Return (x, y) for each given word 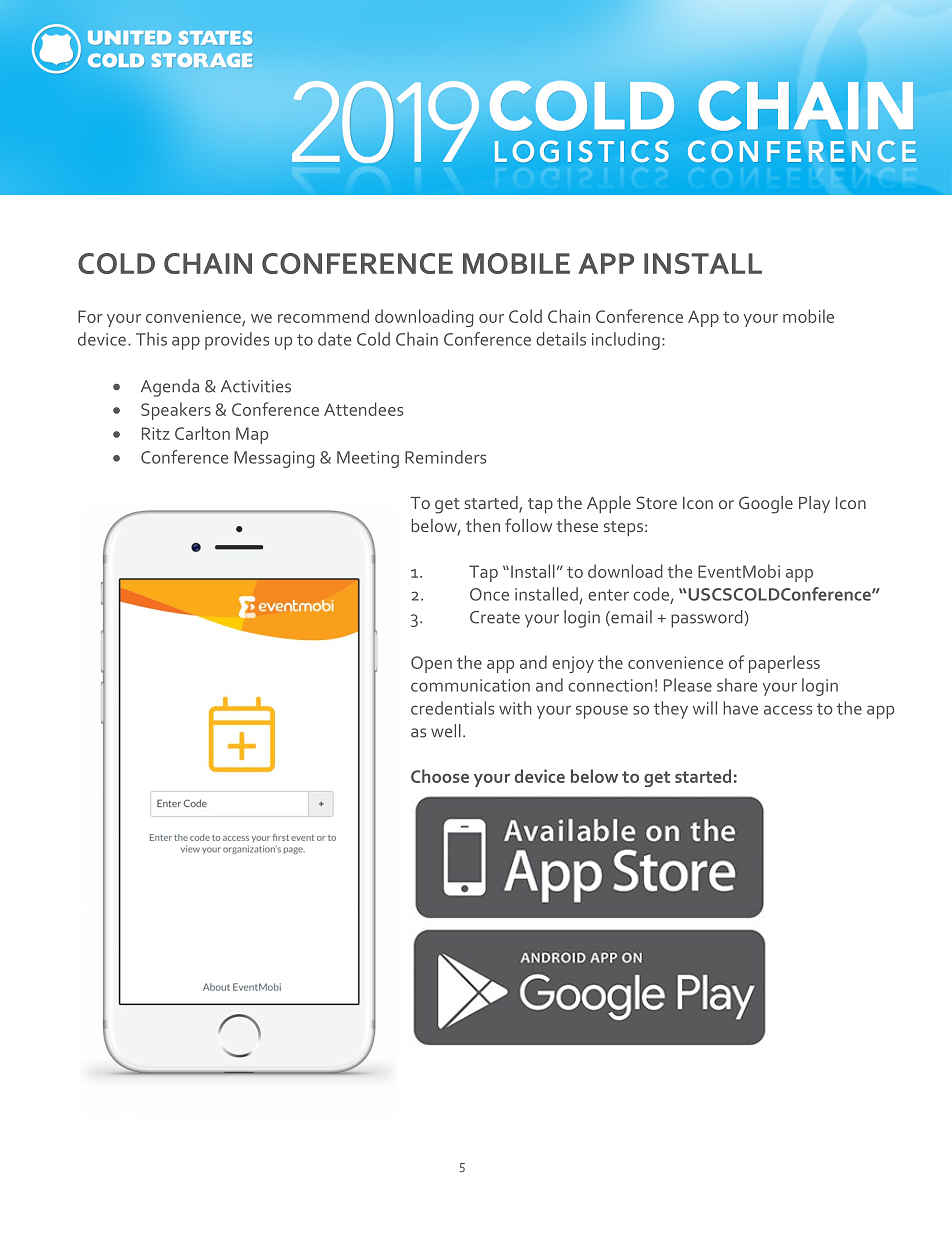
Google (766, 505)
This (151, 339)
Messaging (274, 459)
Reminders (445, 457)
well (446, 731)
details (561, 339)
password (708, 619)
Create (495, 617)
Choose (440, 776)
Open (431, 664)
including (626, 341)
